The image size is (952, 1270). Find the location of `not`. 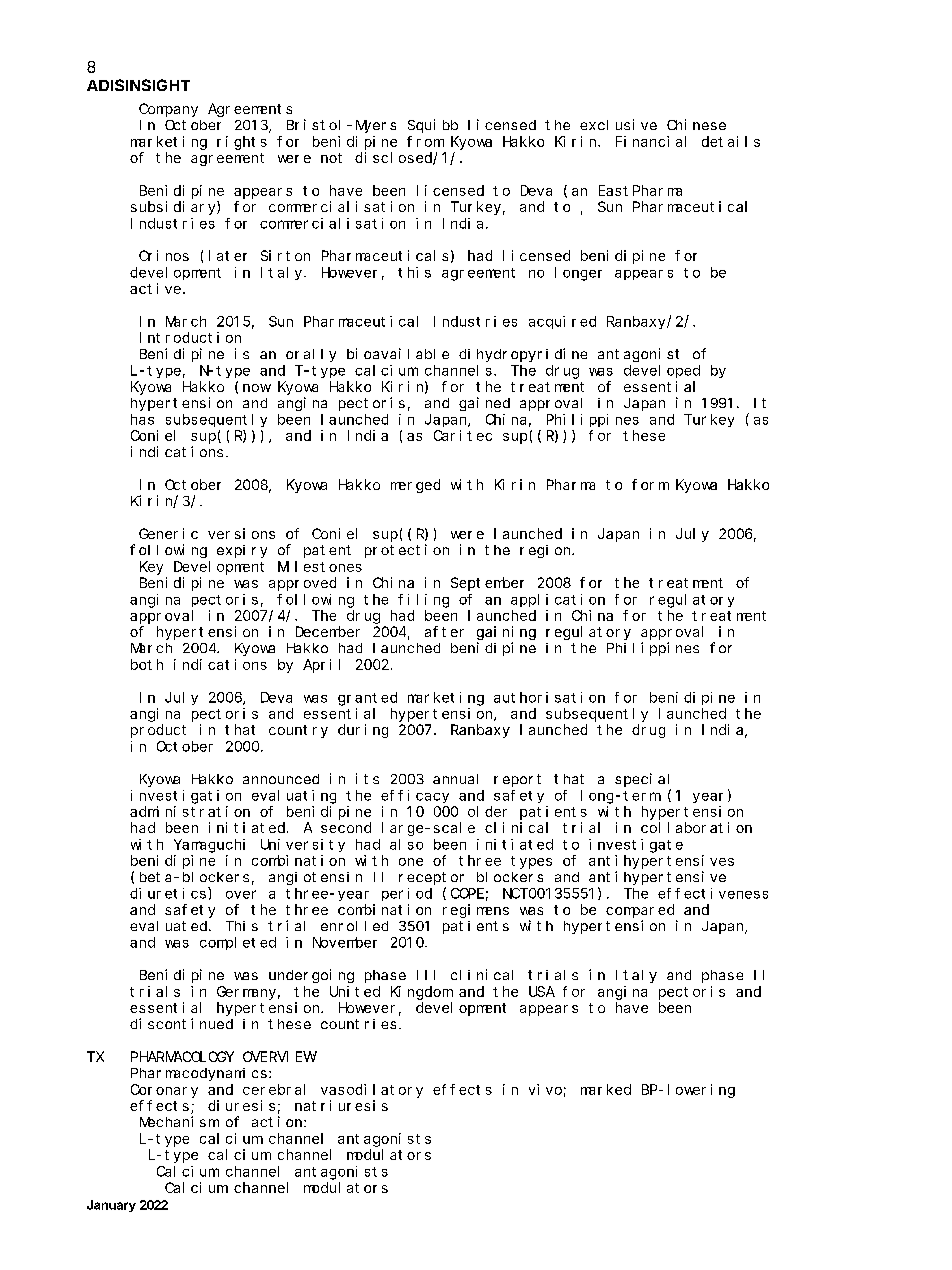

not is located at coordinates (331, 158).
